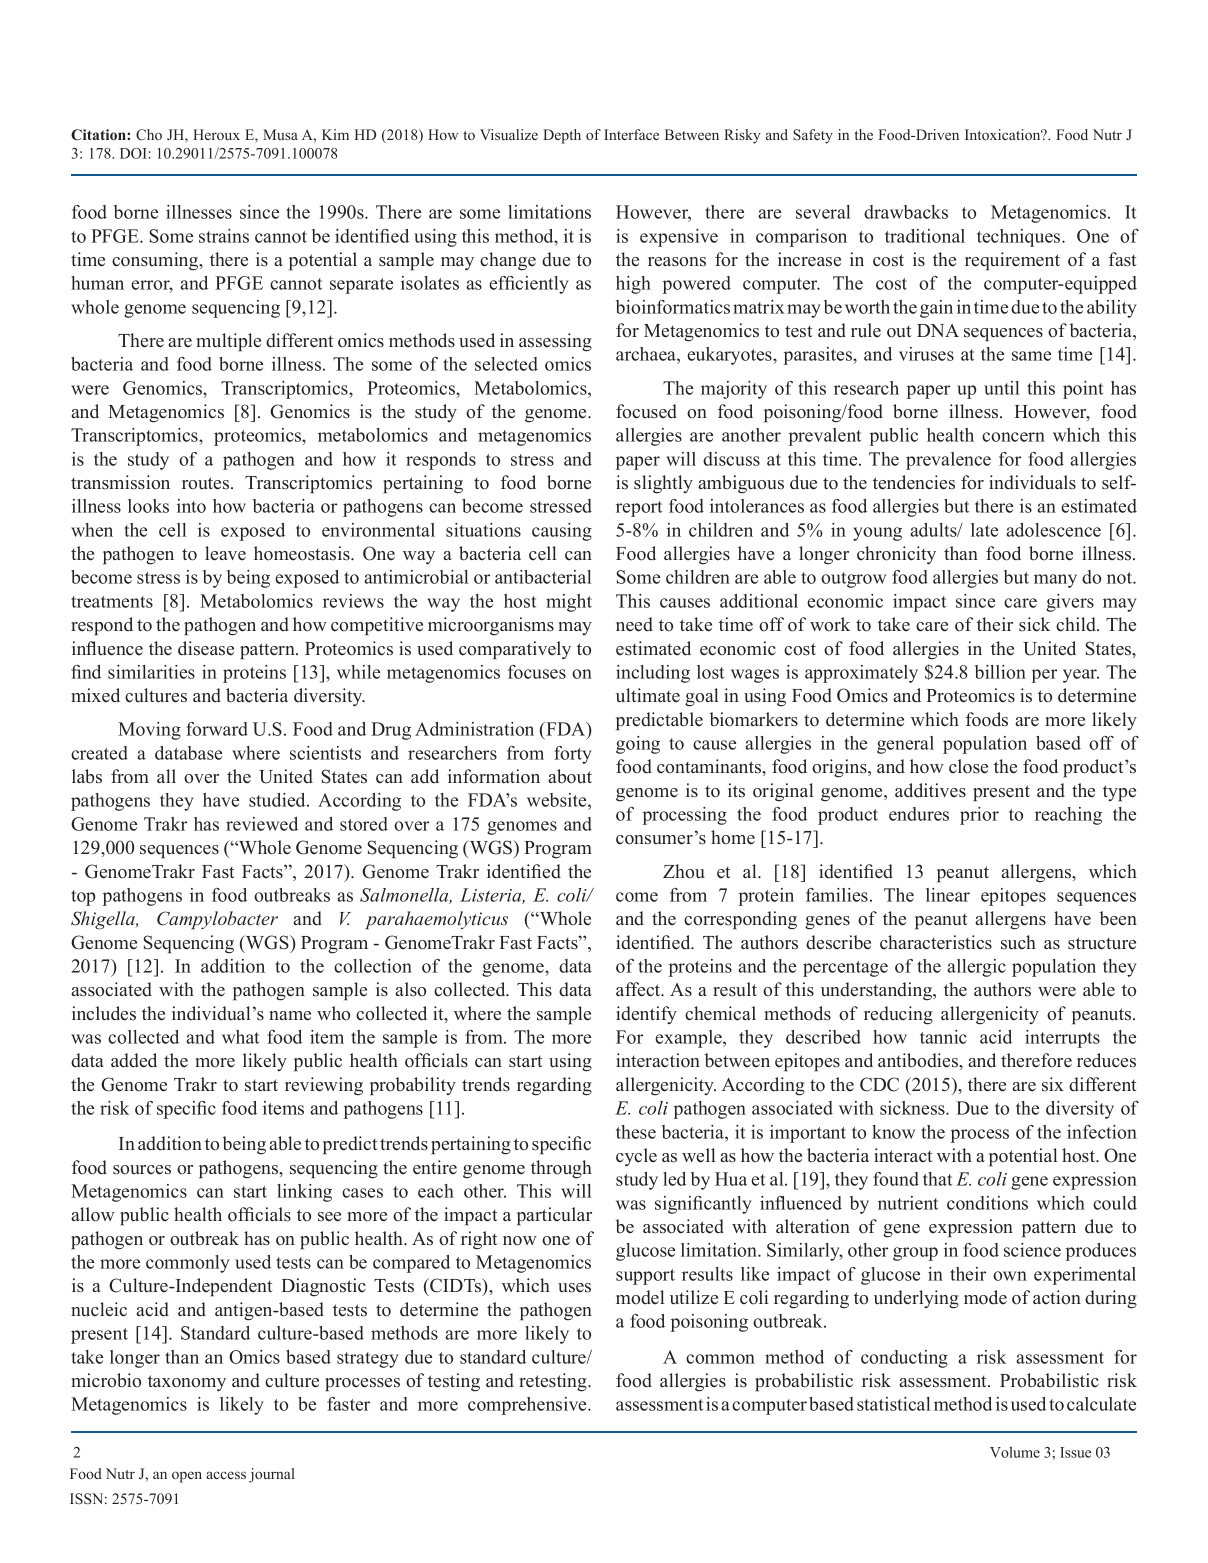 The height and width of the screenshot is (1563, 1208). What do you see at coordinates (1015, 1452) in the screenshot?
I see `Volume` at bounding box center [1015, 1452].
